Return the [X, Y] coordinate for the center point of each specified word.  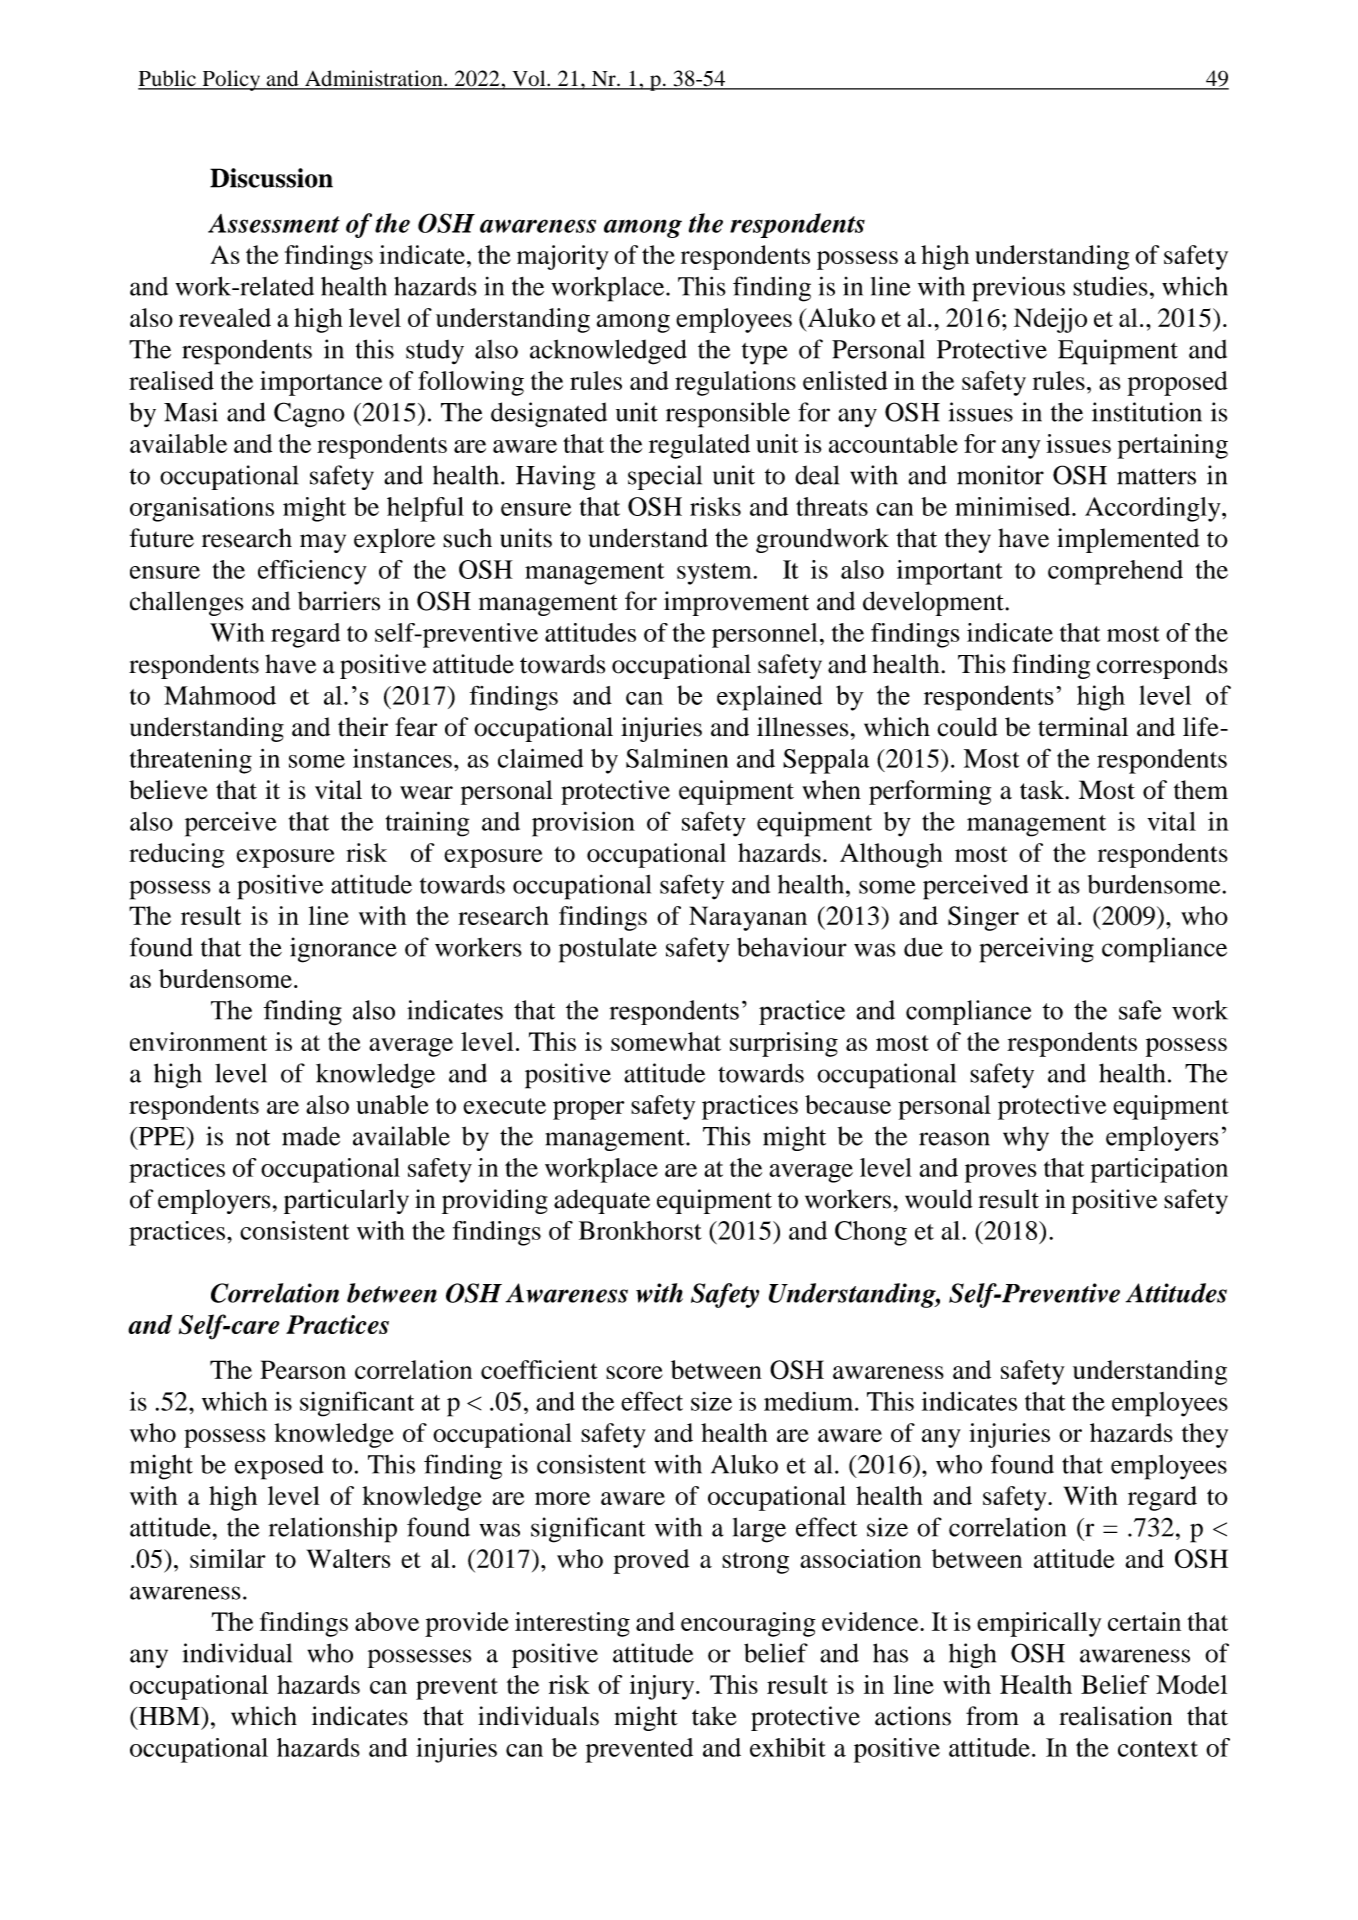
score [634, 1372]
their [363, 727]
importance [321, 383]
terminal [1083, 727]
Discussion [271, 178]
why [1026, 1138]
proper [588, 1110]
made [311, 1136]
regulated [699, 446]
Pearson [303, 1369]
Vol [529, 79]
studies [1110, 286]
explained [770, 698]
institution [1147, 412]
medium [810, 1401]
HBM [169, 1716]
